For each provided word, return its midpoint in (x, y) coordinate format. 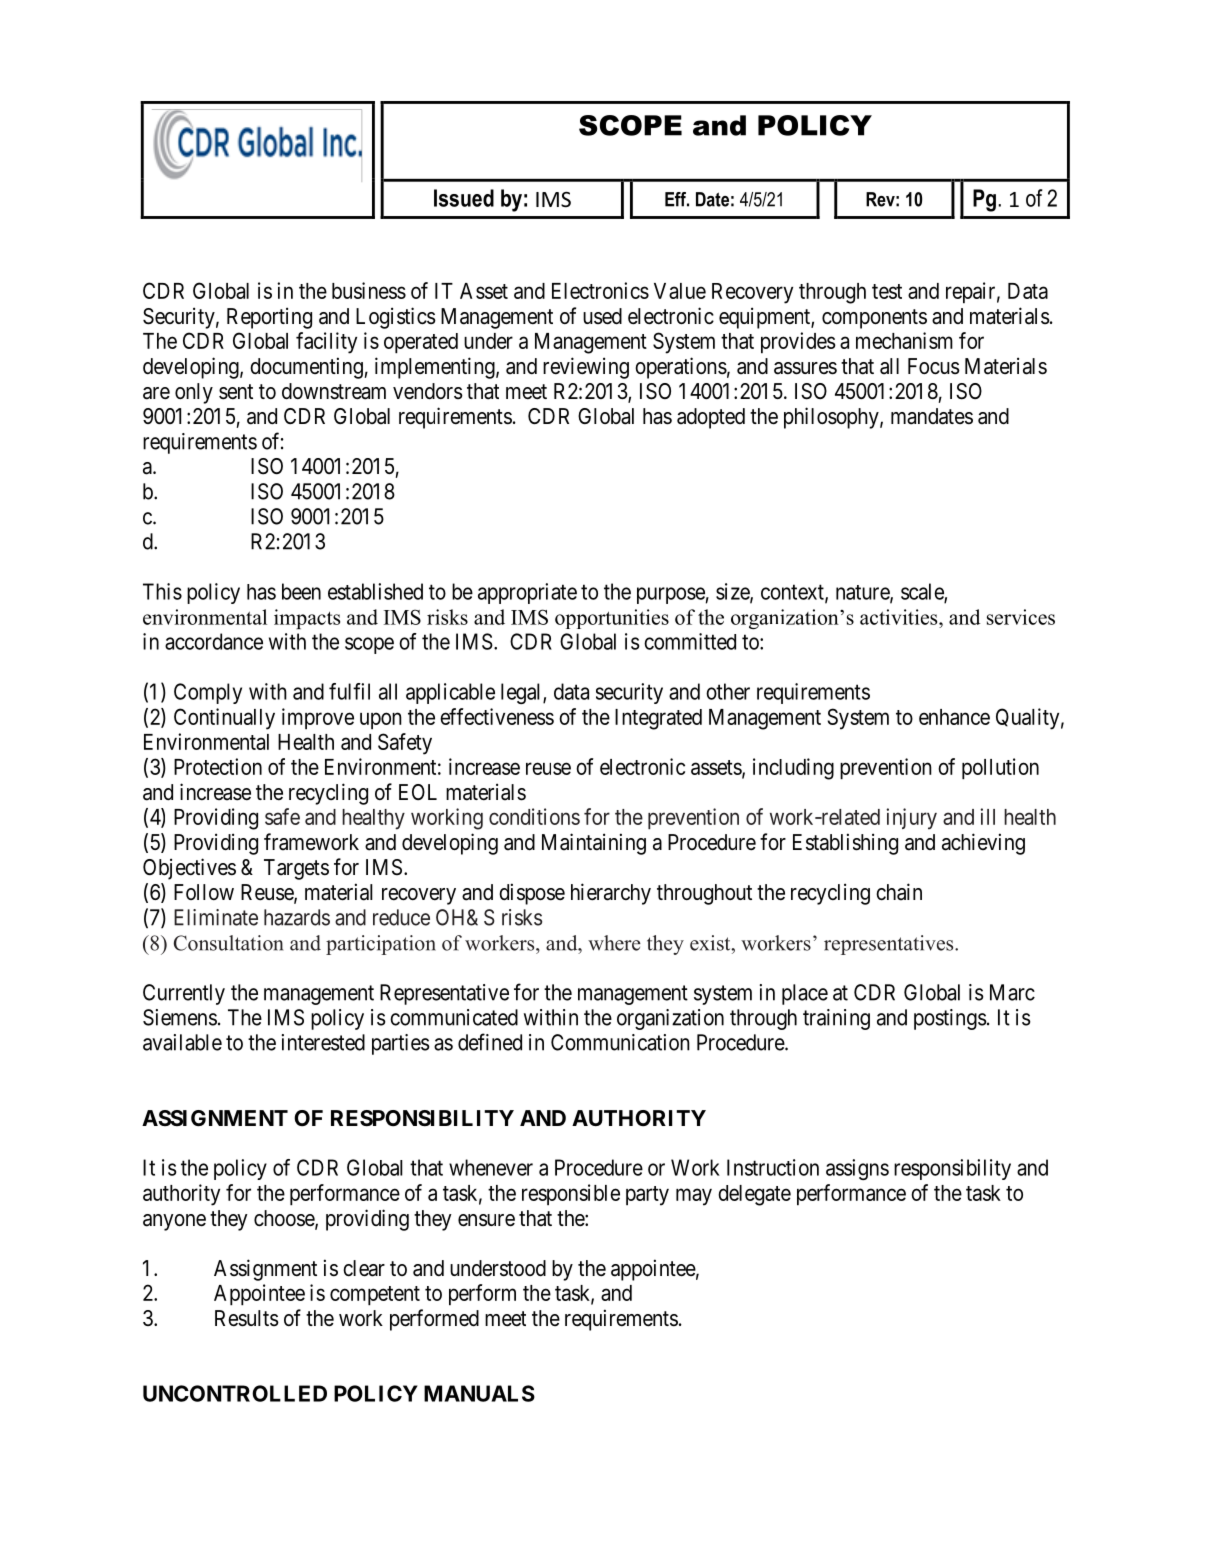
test (887, 291)
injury (911, 819)
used (602, 316)
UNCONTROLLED (235, 1393)
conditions (534, 816)
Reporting (269, 318)
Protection (218, 766)
